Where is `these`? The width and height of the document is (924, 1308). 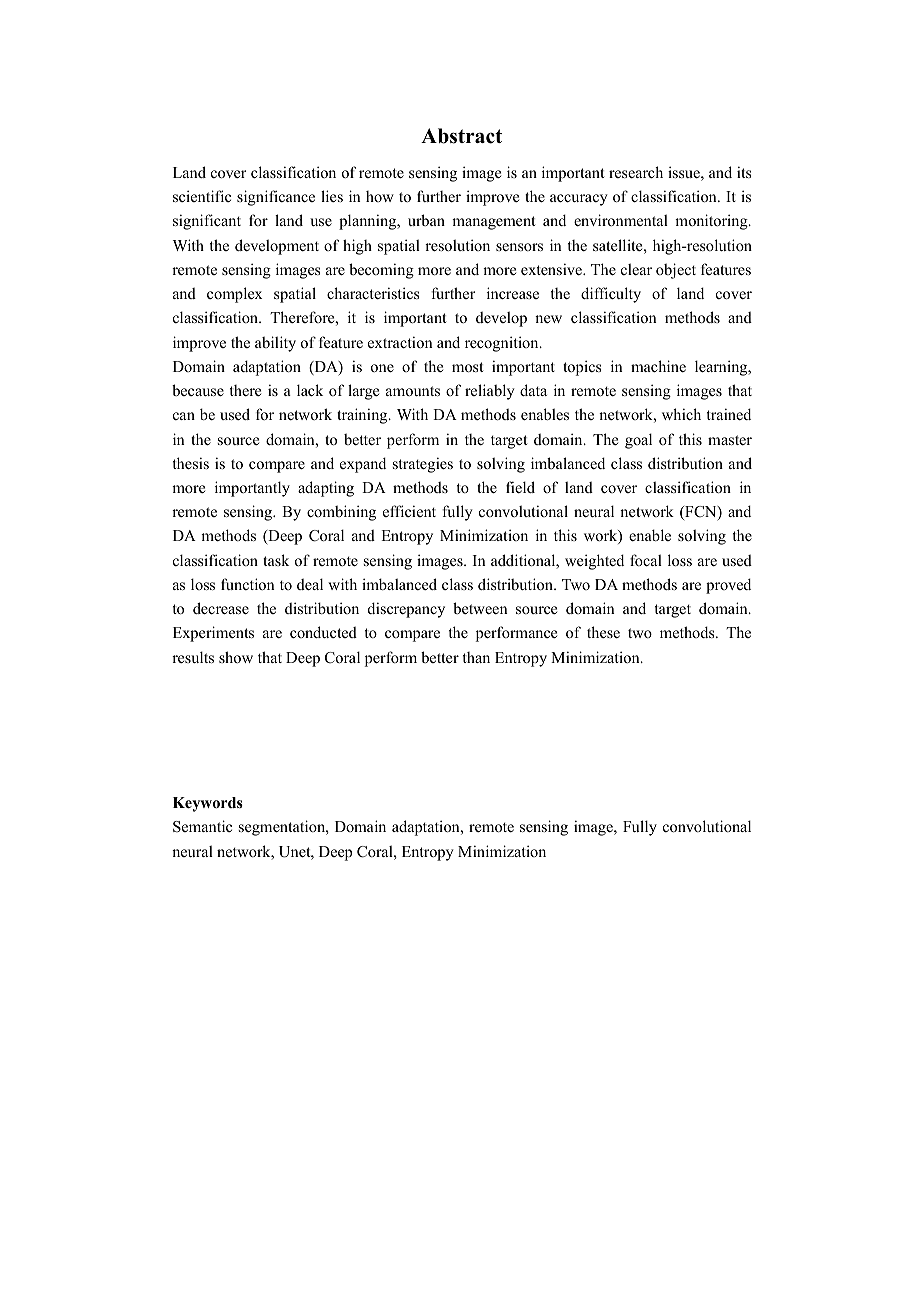 these is located at coordinates (603, 632).
